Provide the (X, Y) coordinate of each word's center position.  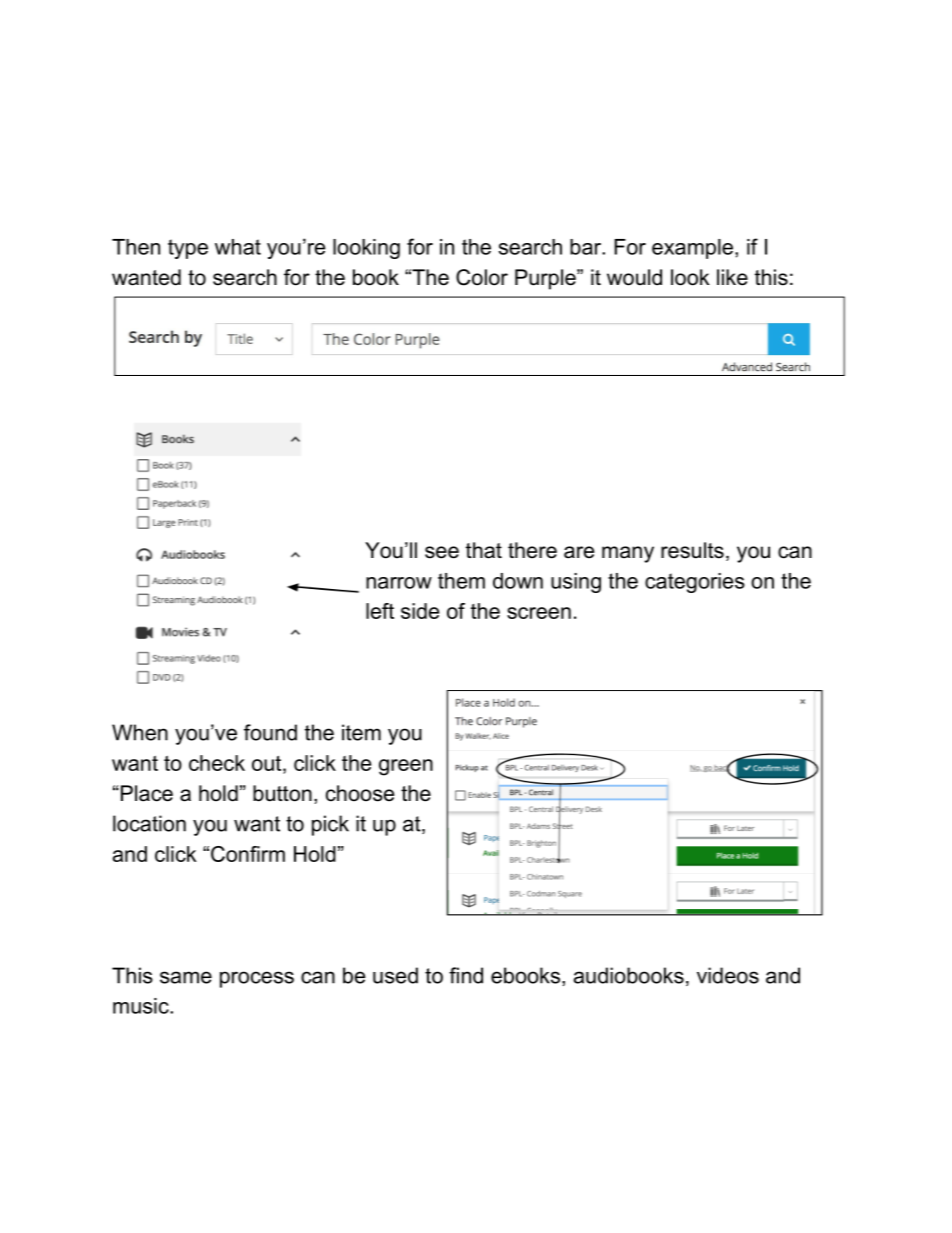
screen (539, 613)
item (361, 732)
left (380, 611)
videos (728, 975)
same (186, 977)
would (634, 277)
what (238, 247)
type (188, 249)
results (692, 550)
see (442, 552)
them (461, 581)
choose (360, 793)
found (270, 732)
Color (482, 277)
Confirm (248, 854)
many (628, 554)
